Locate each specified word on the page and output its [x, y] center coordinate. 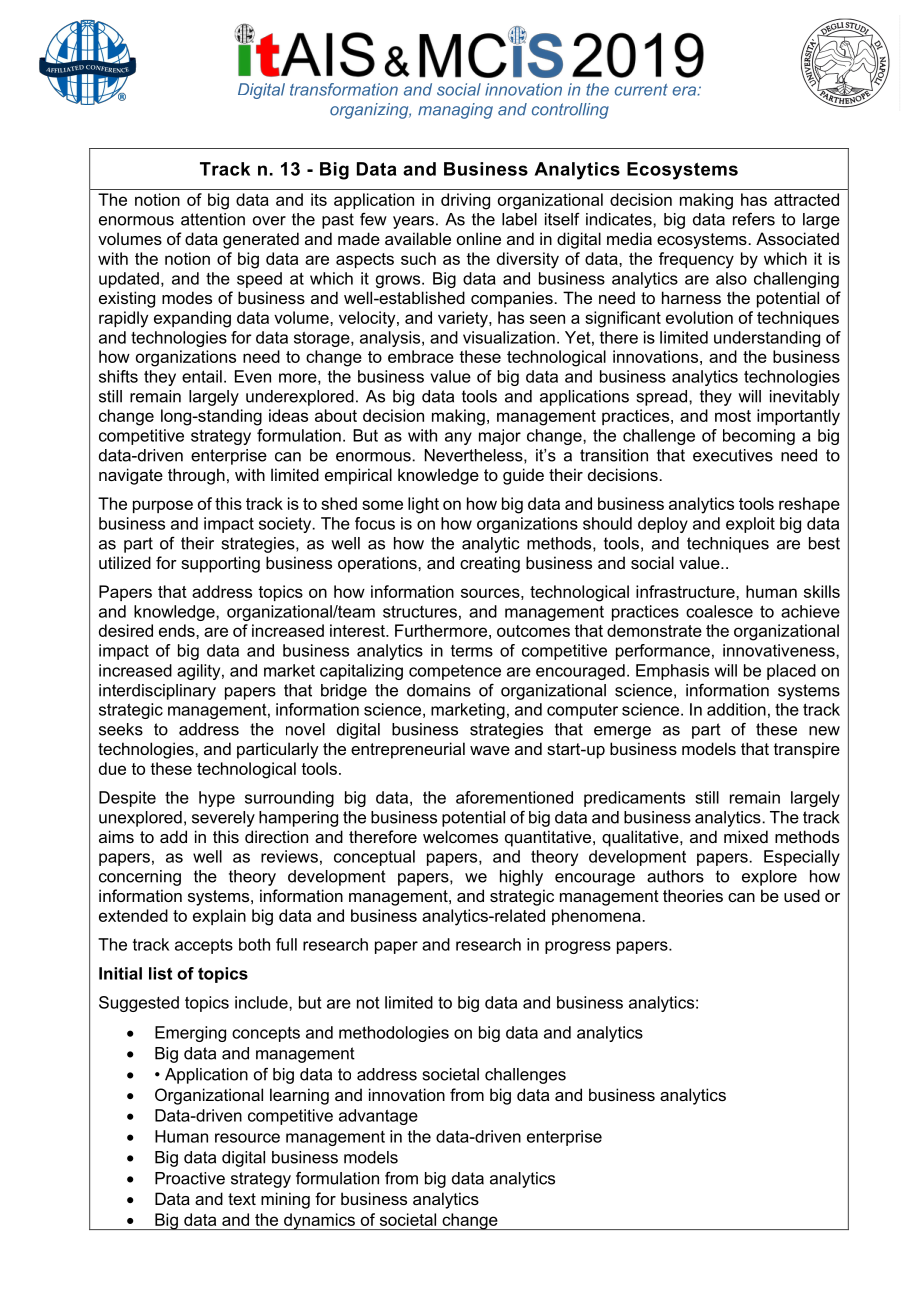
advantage [378, 1117]
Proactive [190, 1178]
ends [178, 630]
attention [213, 219]
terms [472, 651]
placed [791, 672]
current [641, 90]
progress [578, 947]
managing [455, 111]
